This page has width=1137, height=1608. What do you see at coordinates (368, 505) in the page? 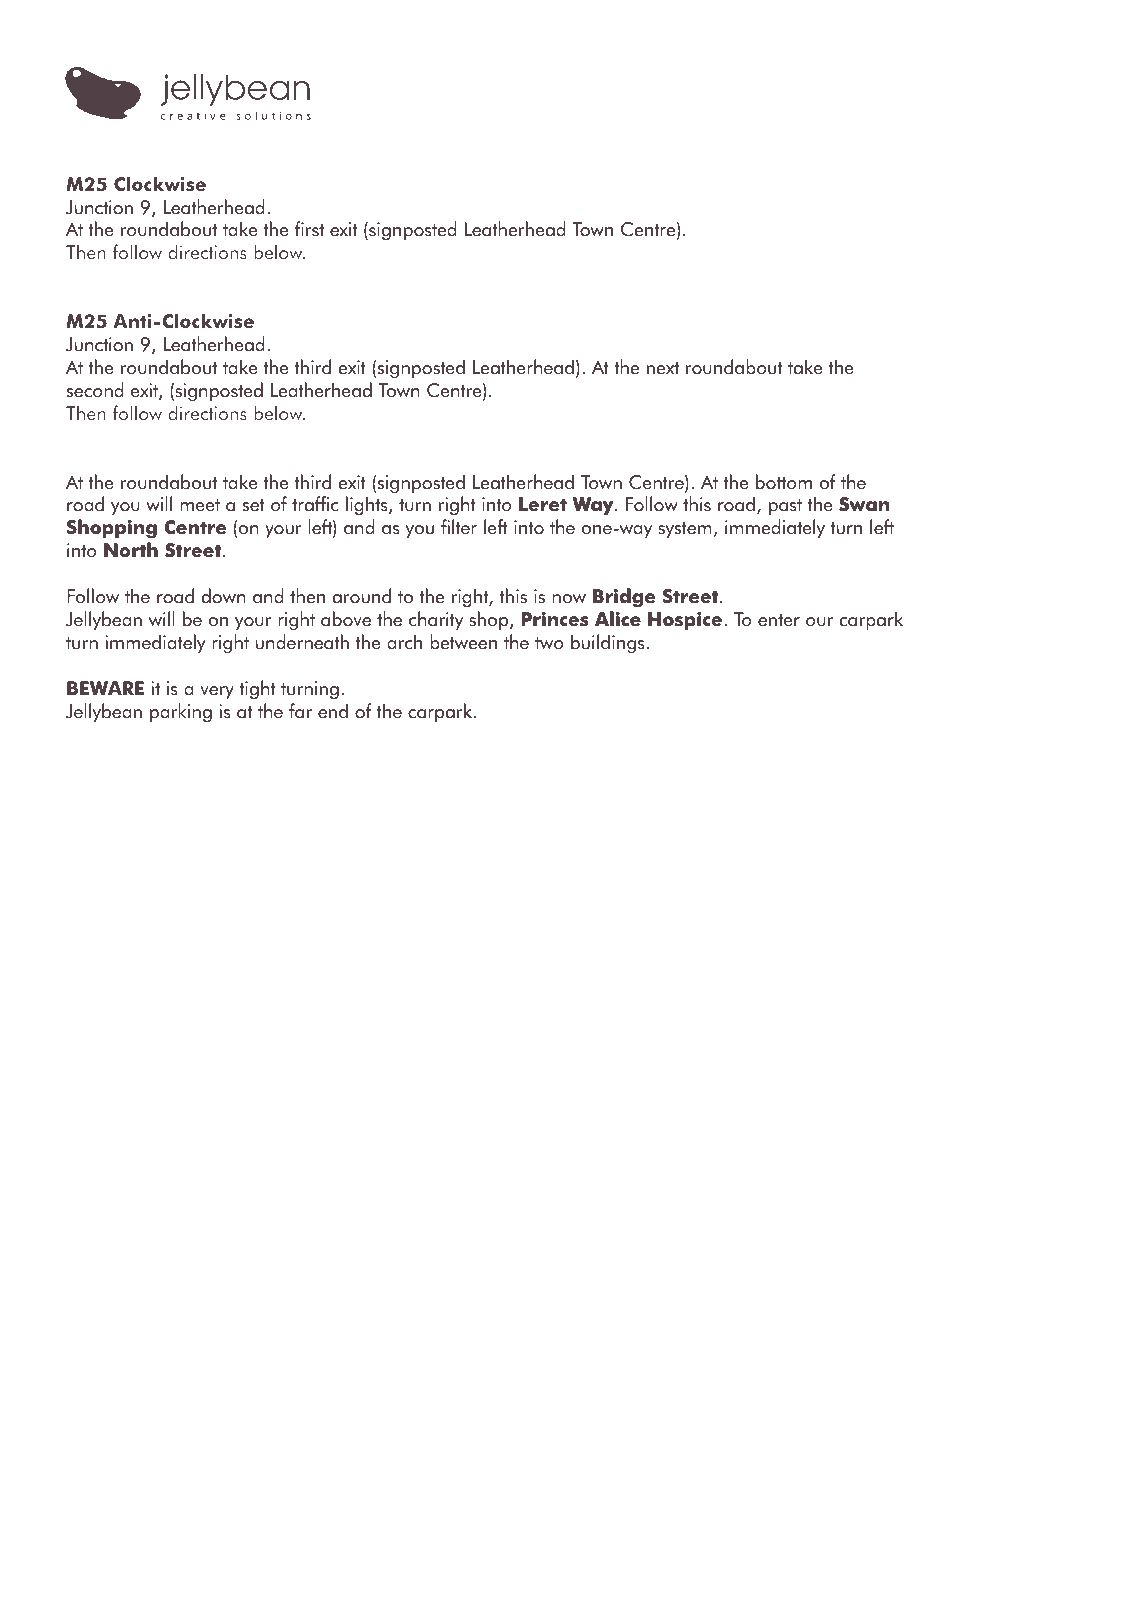
I see `lights` at bounding box center [368, 505].
